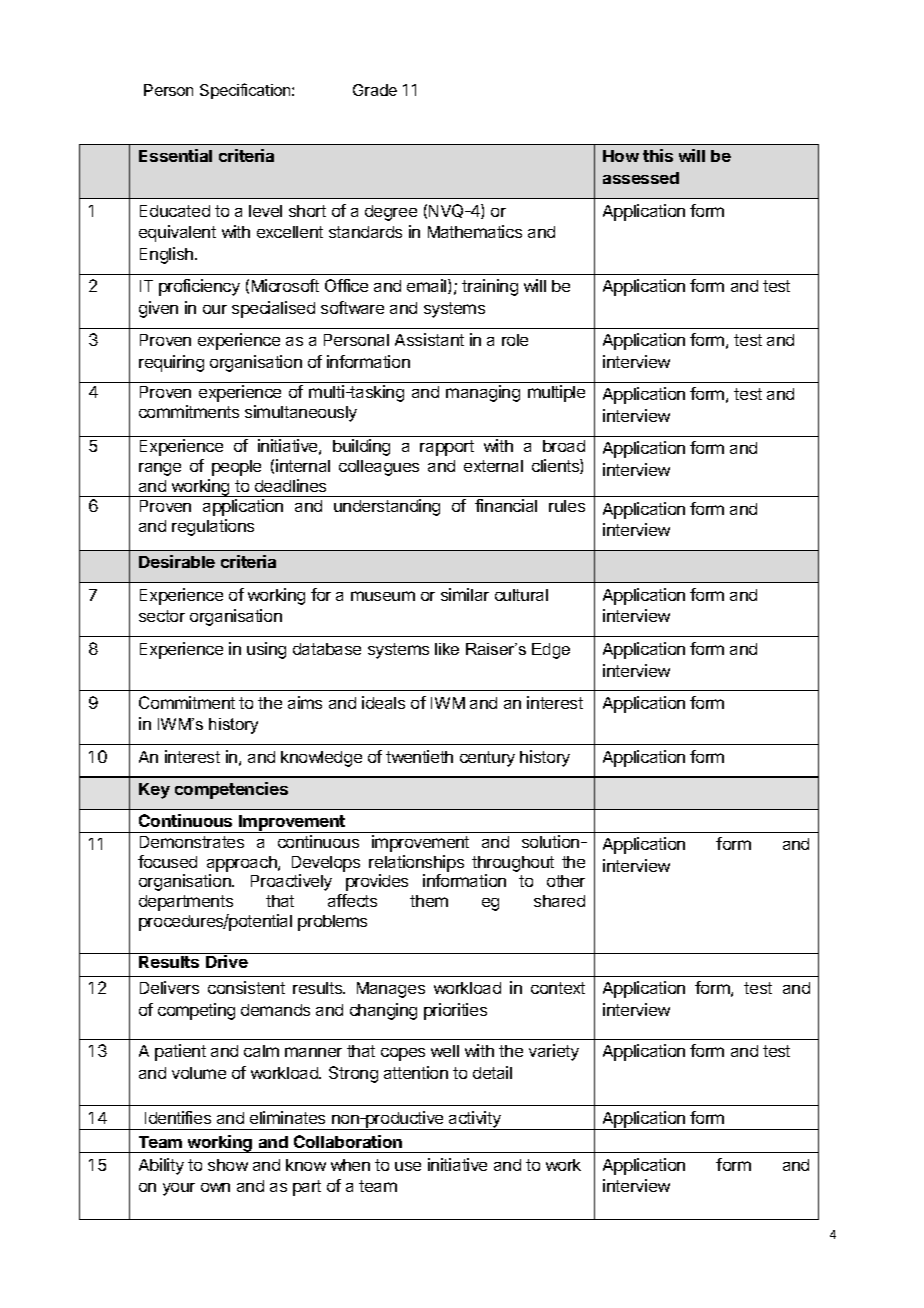 Image resolution: width=924 pixels, height=1308 pixels. I want to click on Specification, so click(246, 91).
